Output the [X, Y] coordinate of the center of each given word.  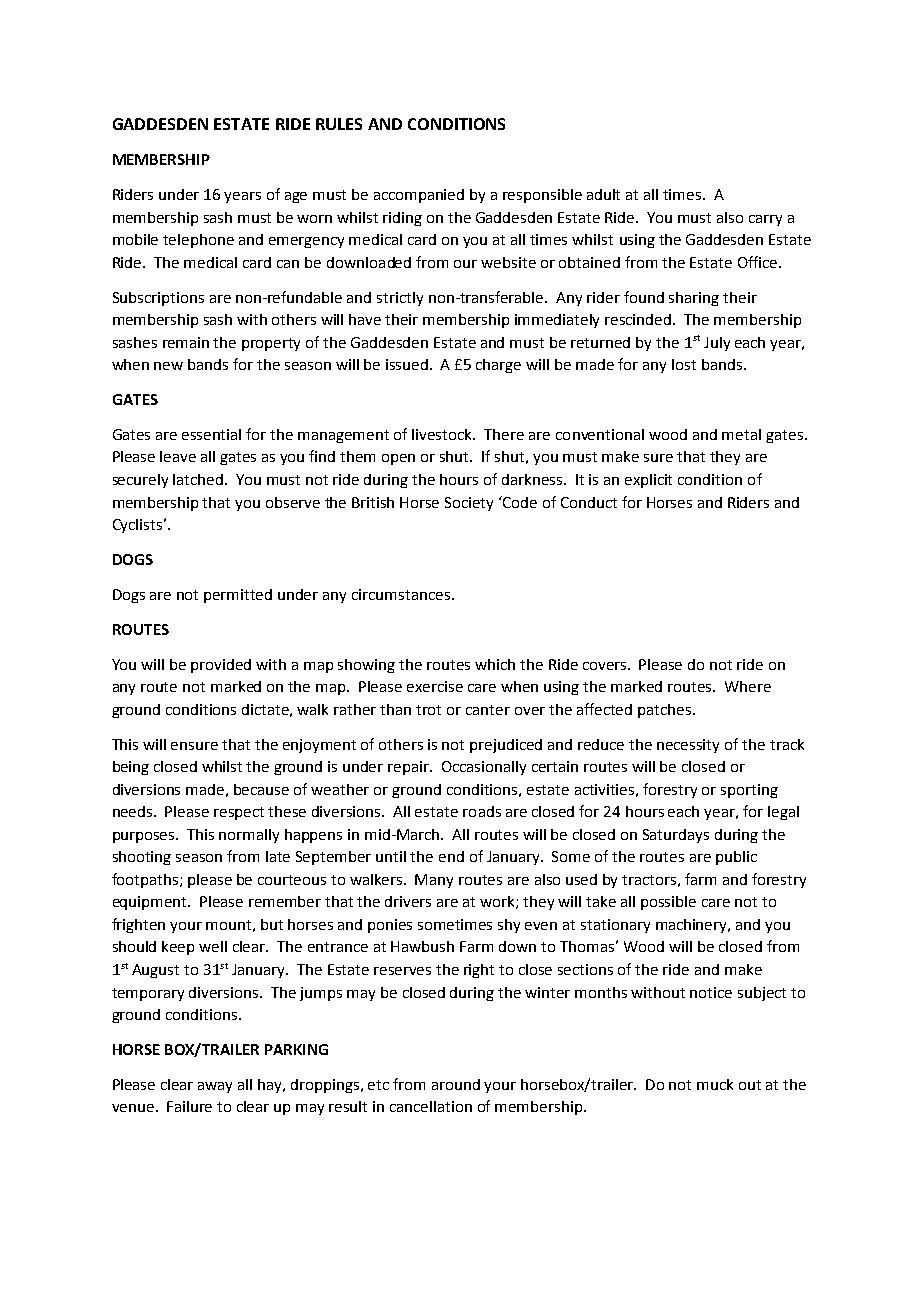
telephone [198, 241]
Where [748, 686]
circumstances [401, 594]
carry [765, 220]
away [215, 1087]
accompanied [419, 196]
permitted [238, 596]
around [456, 1084]
